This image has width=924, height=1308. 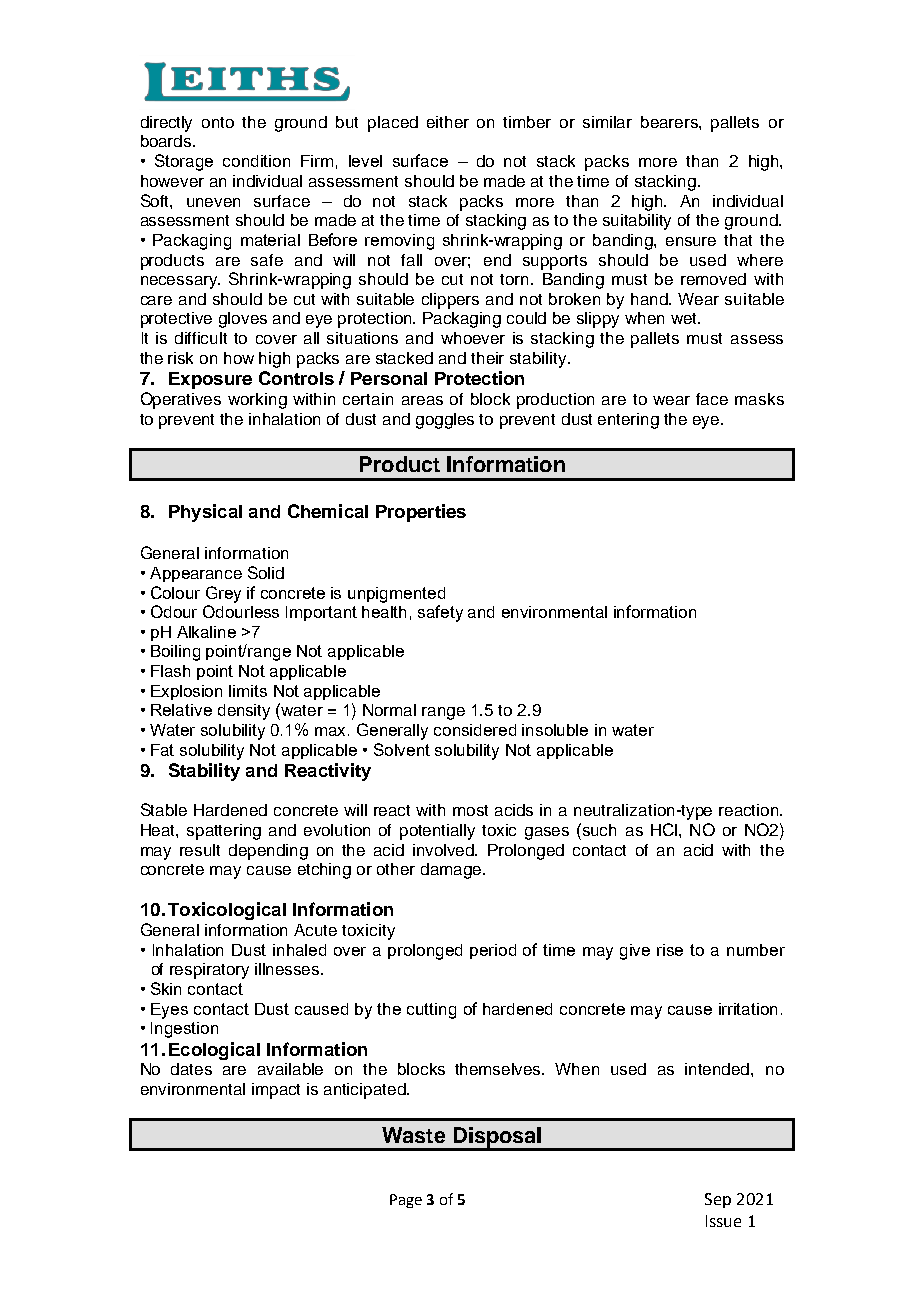 What do you see at coordinates (422, 400) in the image?
I see `areas` at bounding box center [422, 400].
